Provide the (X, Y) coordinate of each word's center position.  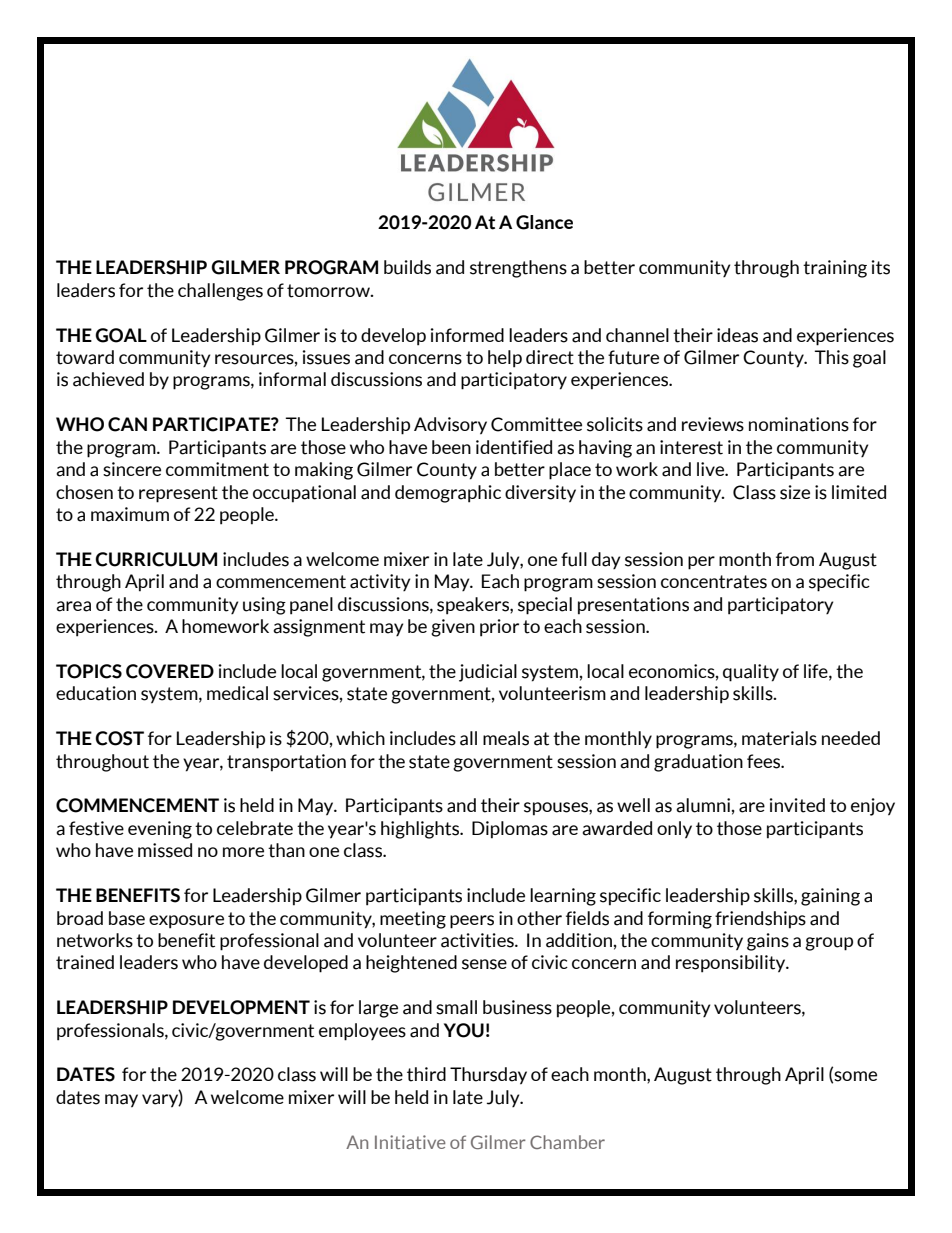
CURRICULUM (156, 559)
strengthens (518, 269)
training (835, 269)
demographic (448, 494)
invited (797, 805)
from (795, 559)
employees (362, 1032)
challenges (220, 292)
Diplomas (510, 830)
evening (160, 830)
